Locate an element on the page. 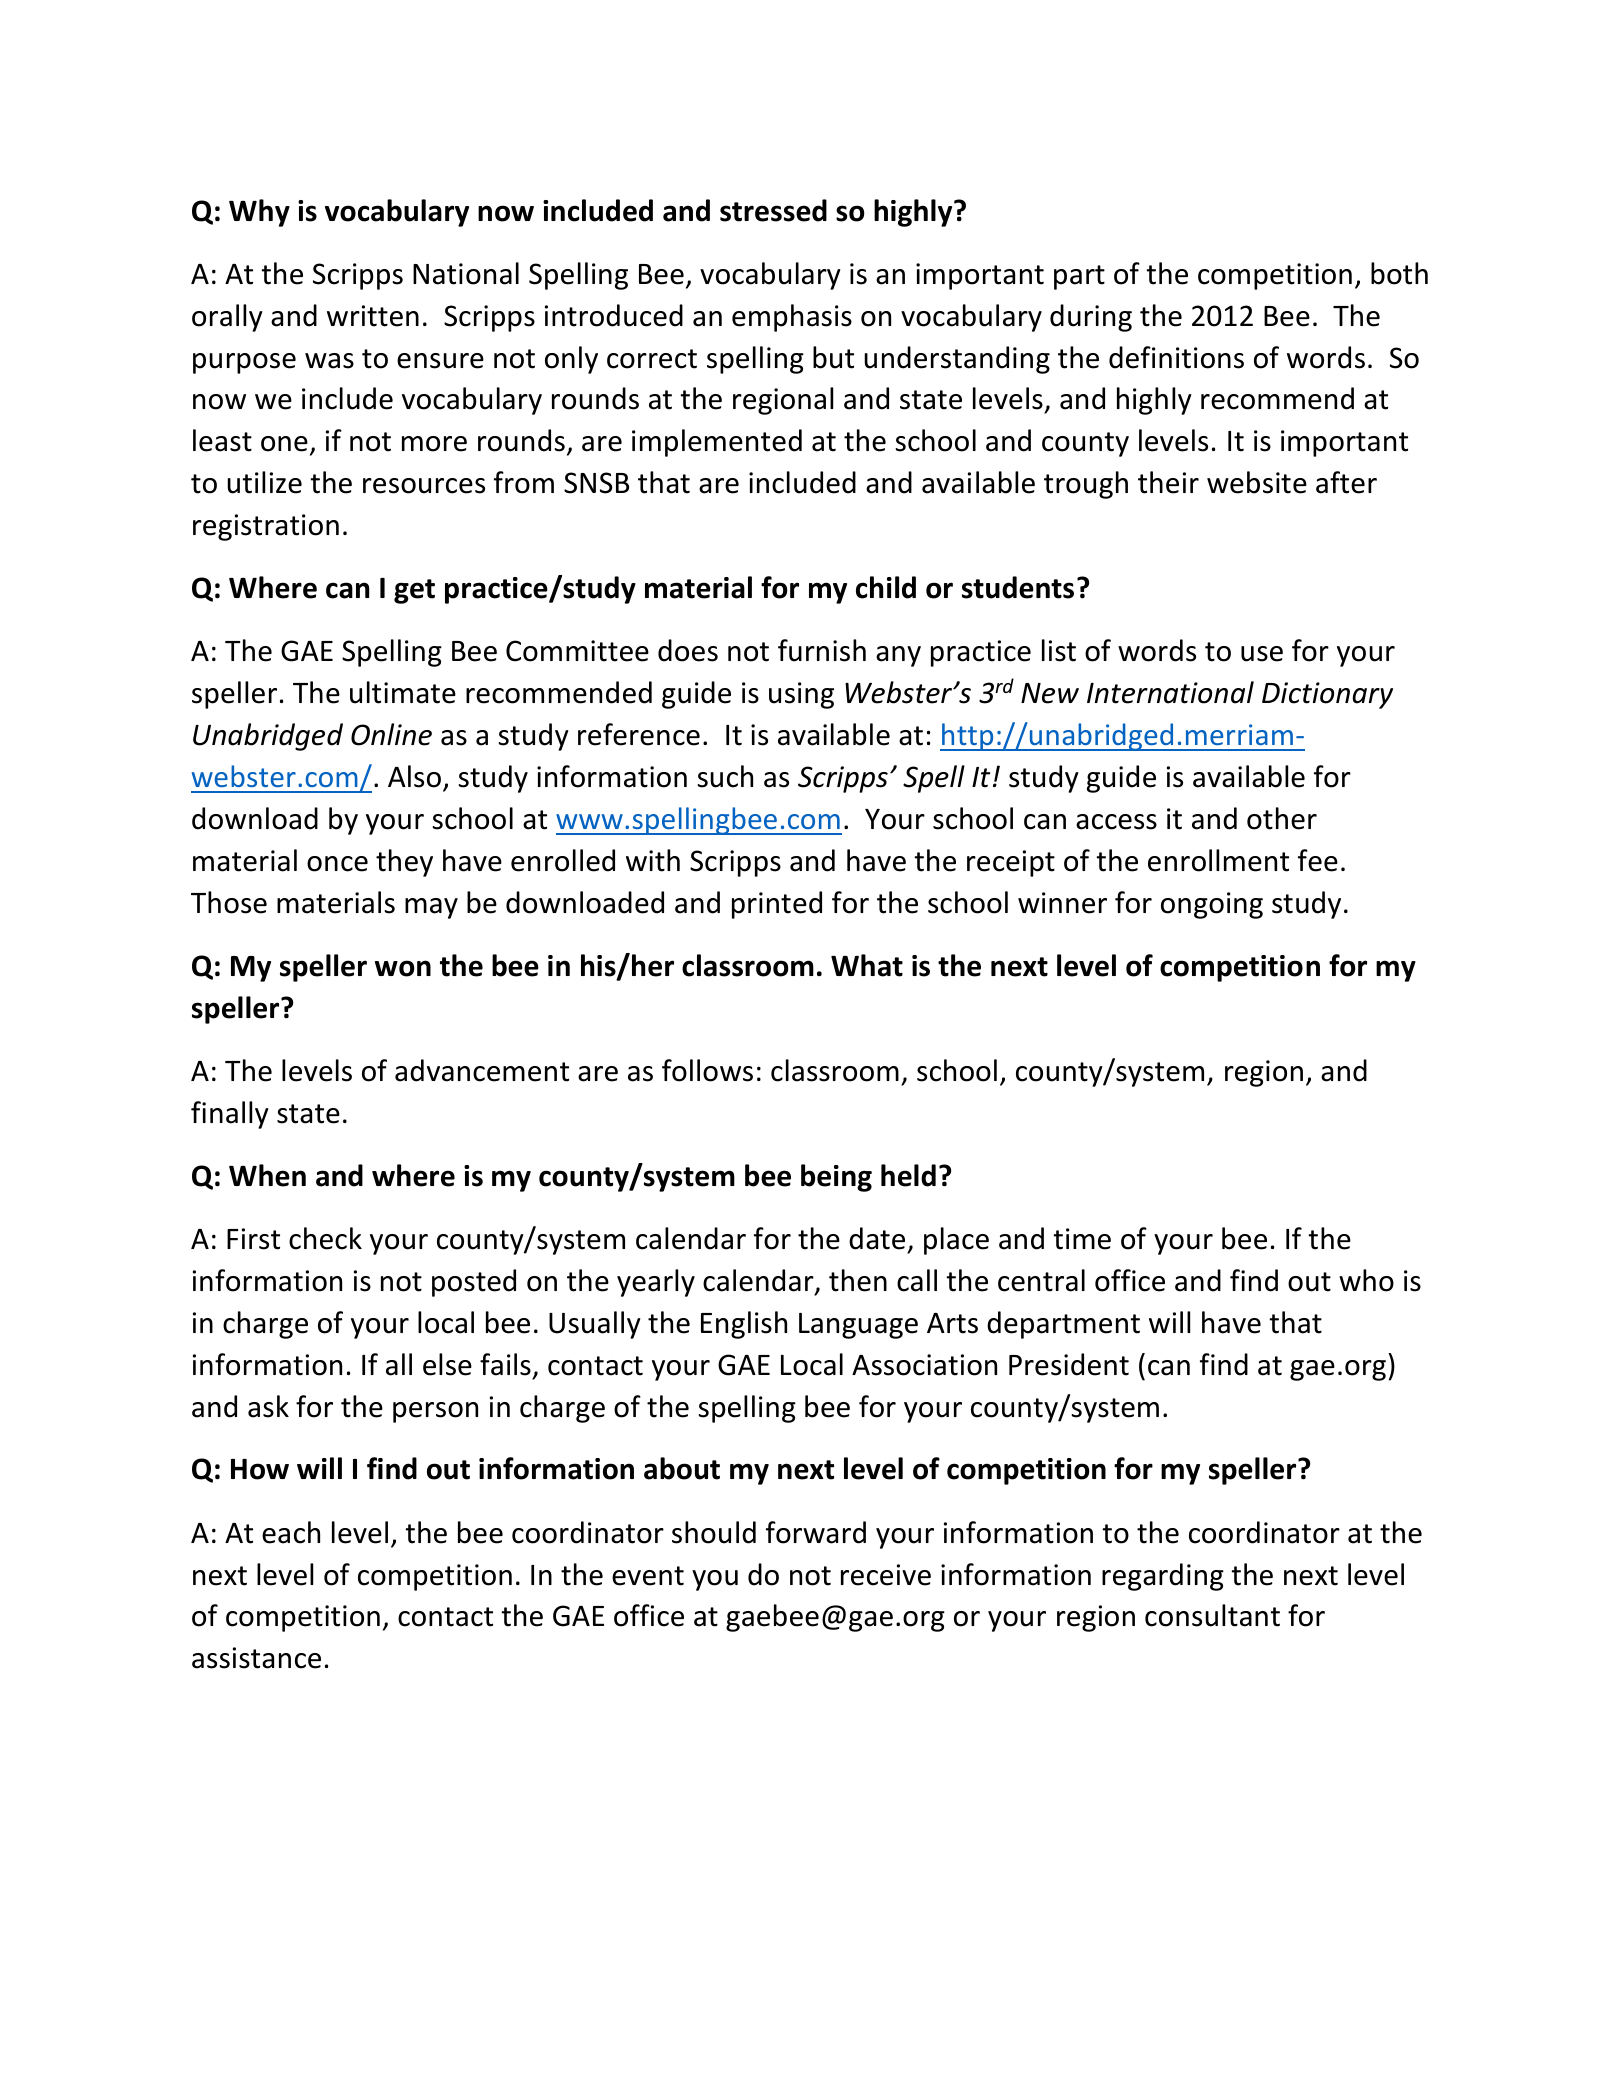 The height and width of the document is (2099, 1622). ultimate is located at coordinates (403, 692).
